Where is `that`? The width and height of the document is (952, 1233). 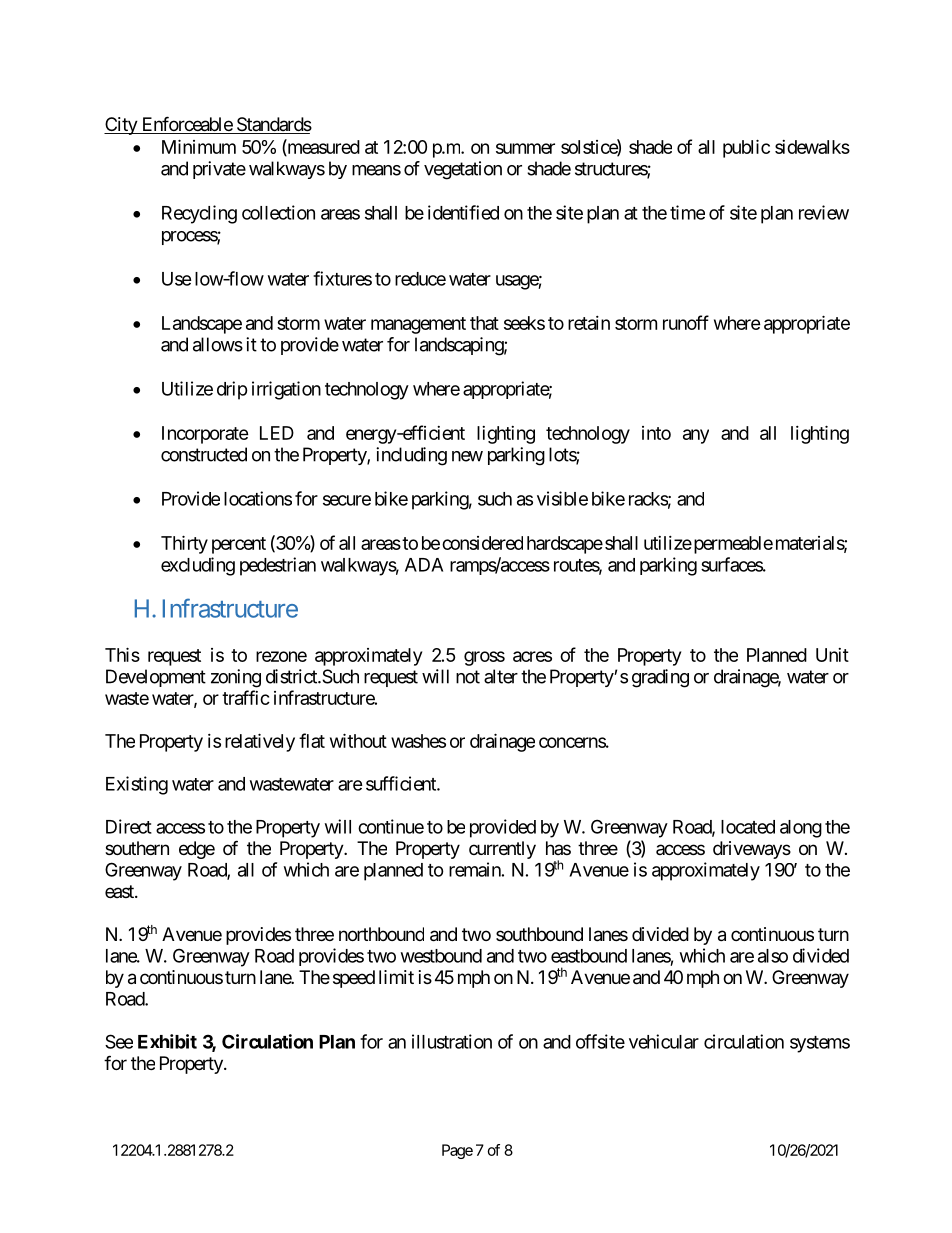
that is located at coordinates (484, 323).
